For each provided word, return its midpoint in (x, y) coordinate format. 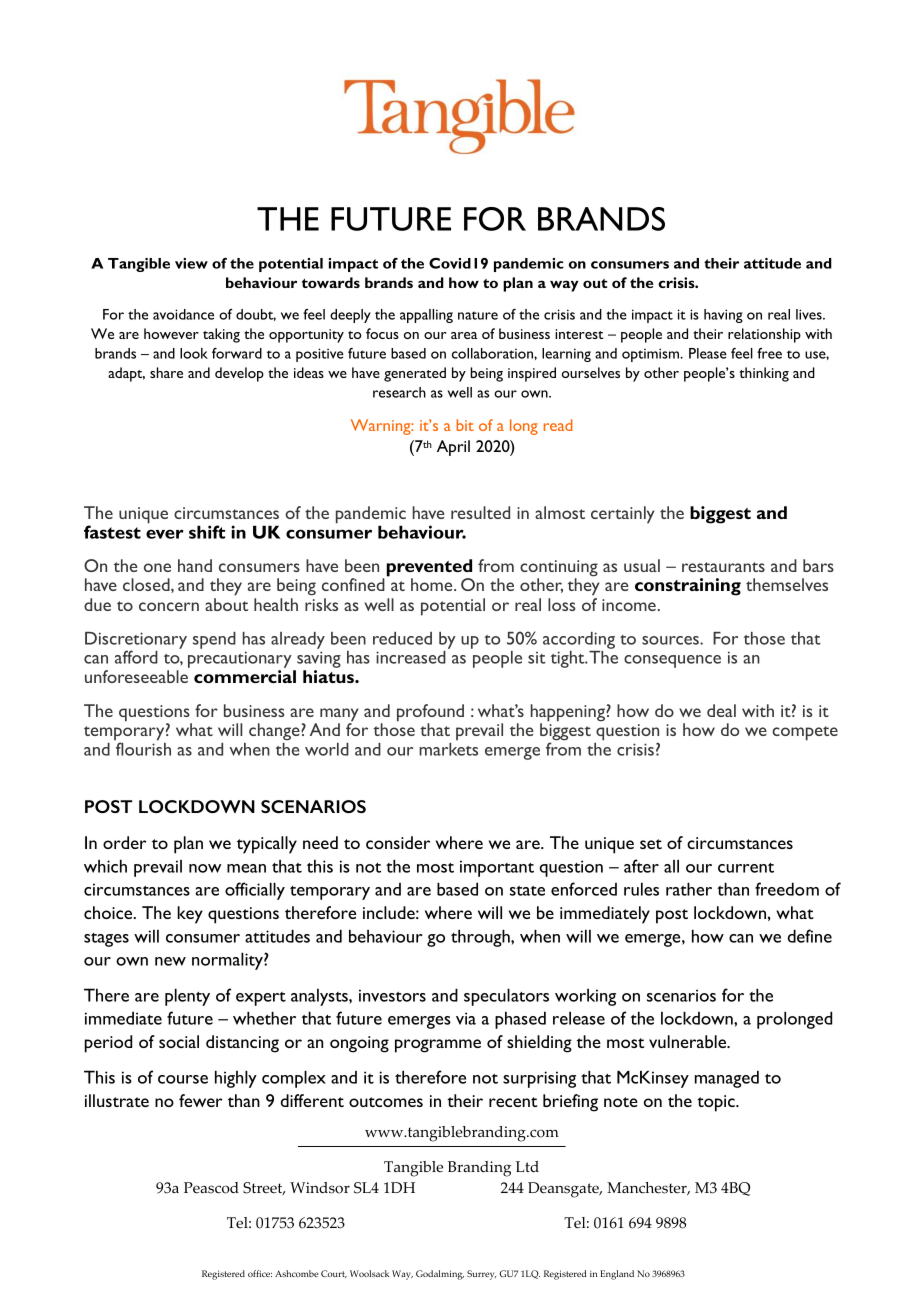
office (260, 1273)
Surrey (481, 1275)
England (617, 1275)
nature (478, 315)
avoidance (183, 314)
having (723, 316)
